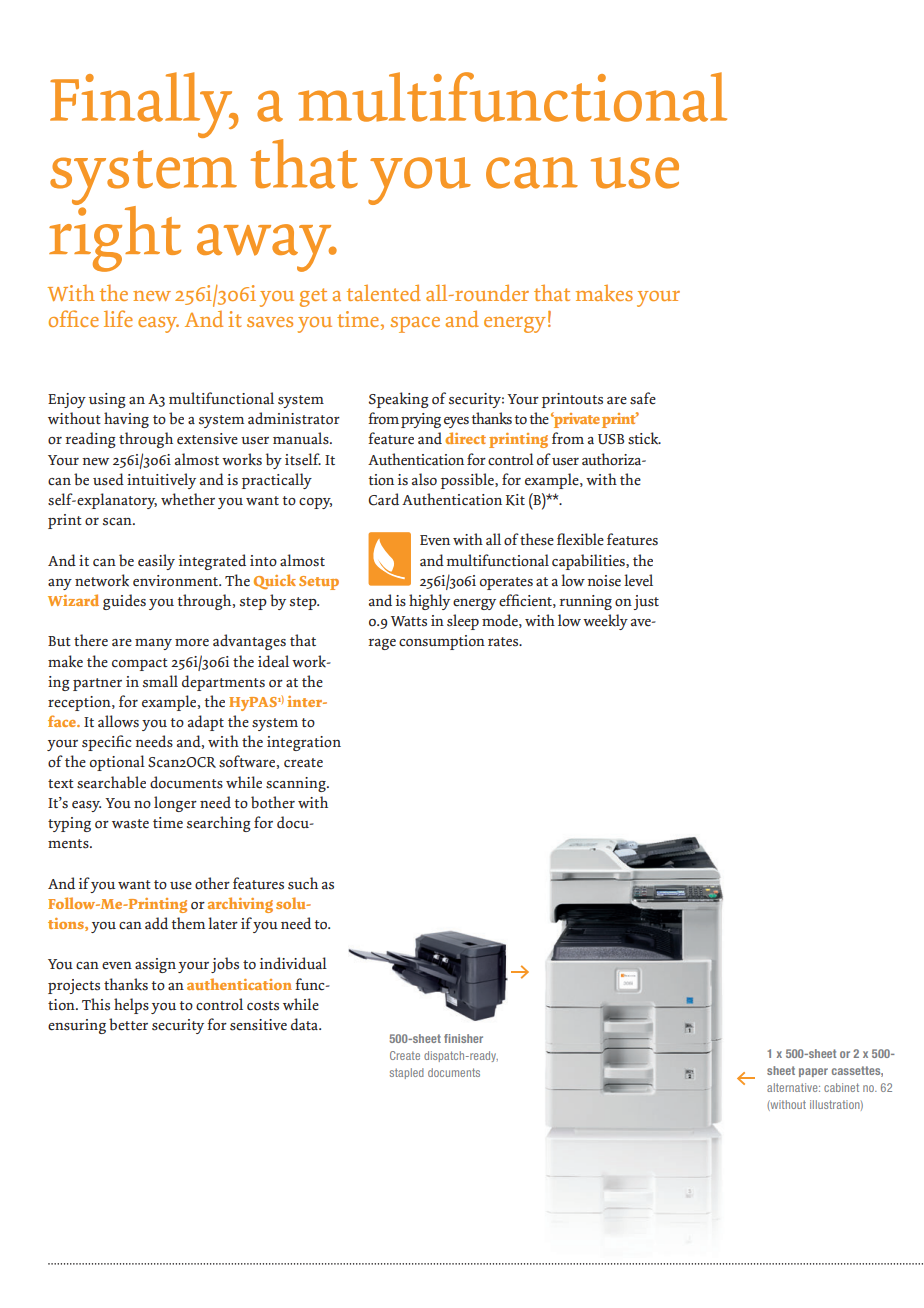 This screenshot has height=1308, width=924. I want to click on such, so click(303, 883).
